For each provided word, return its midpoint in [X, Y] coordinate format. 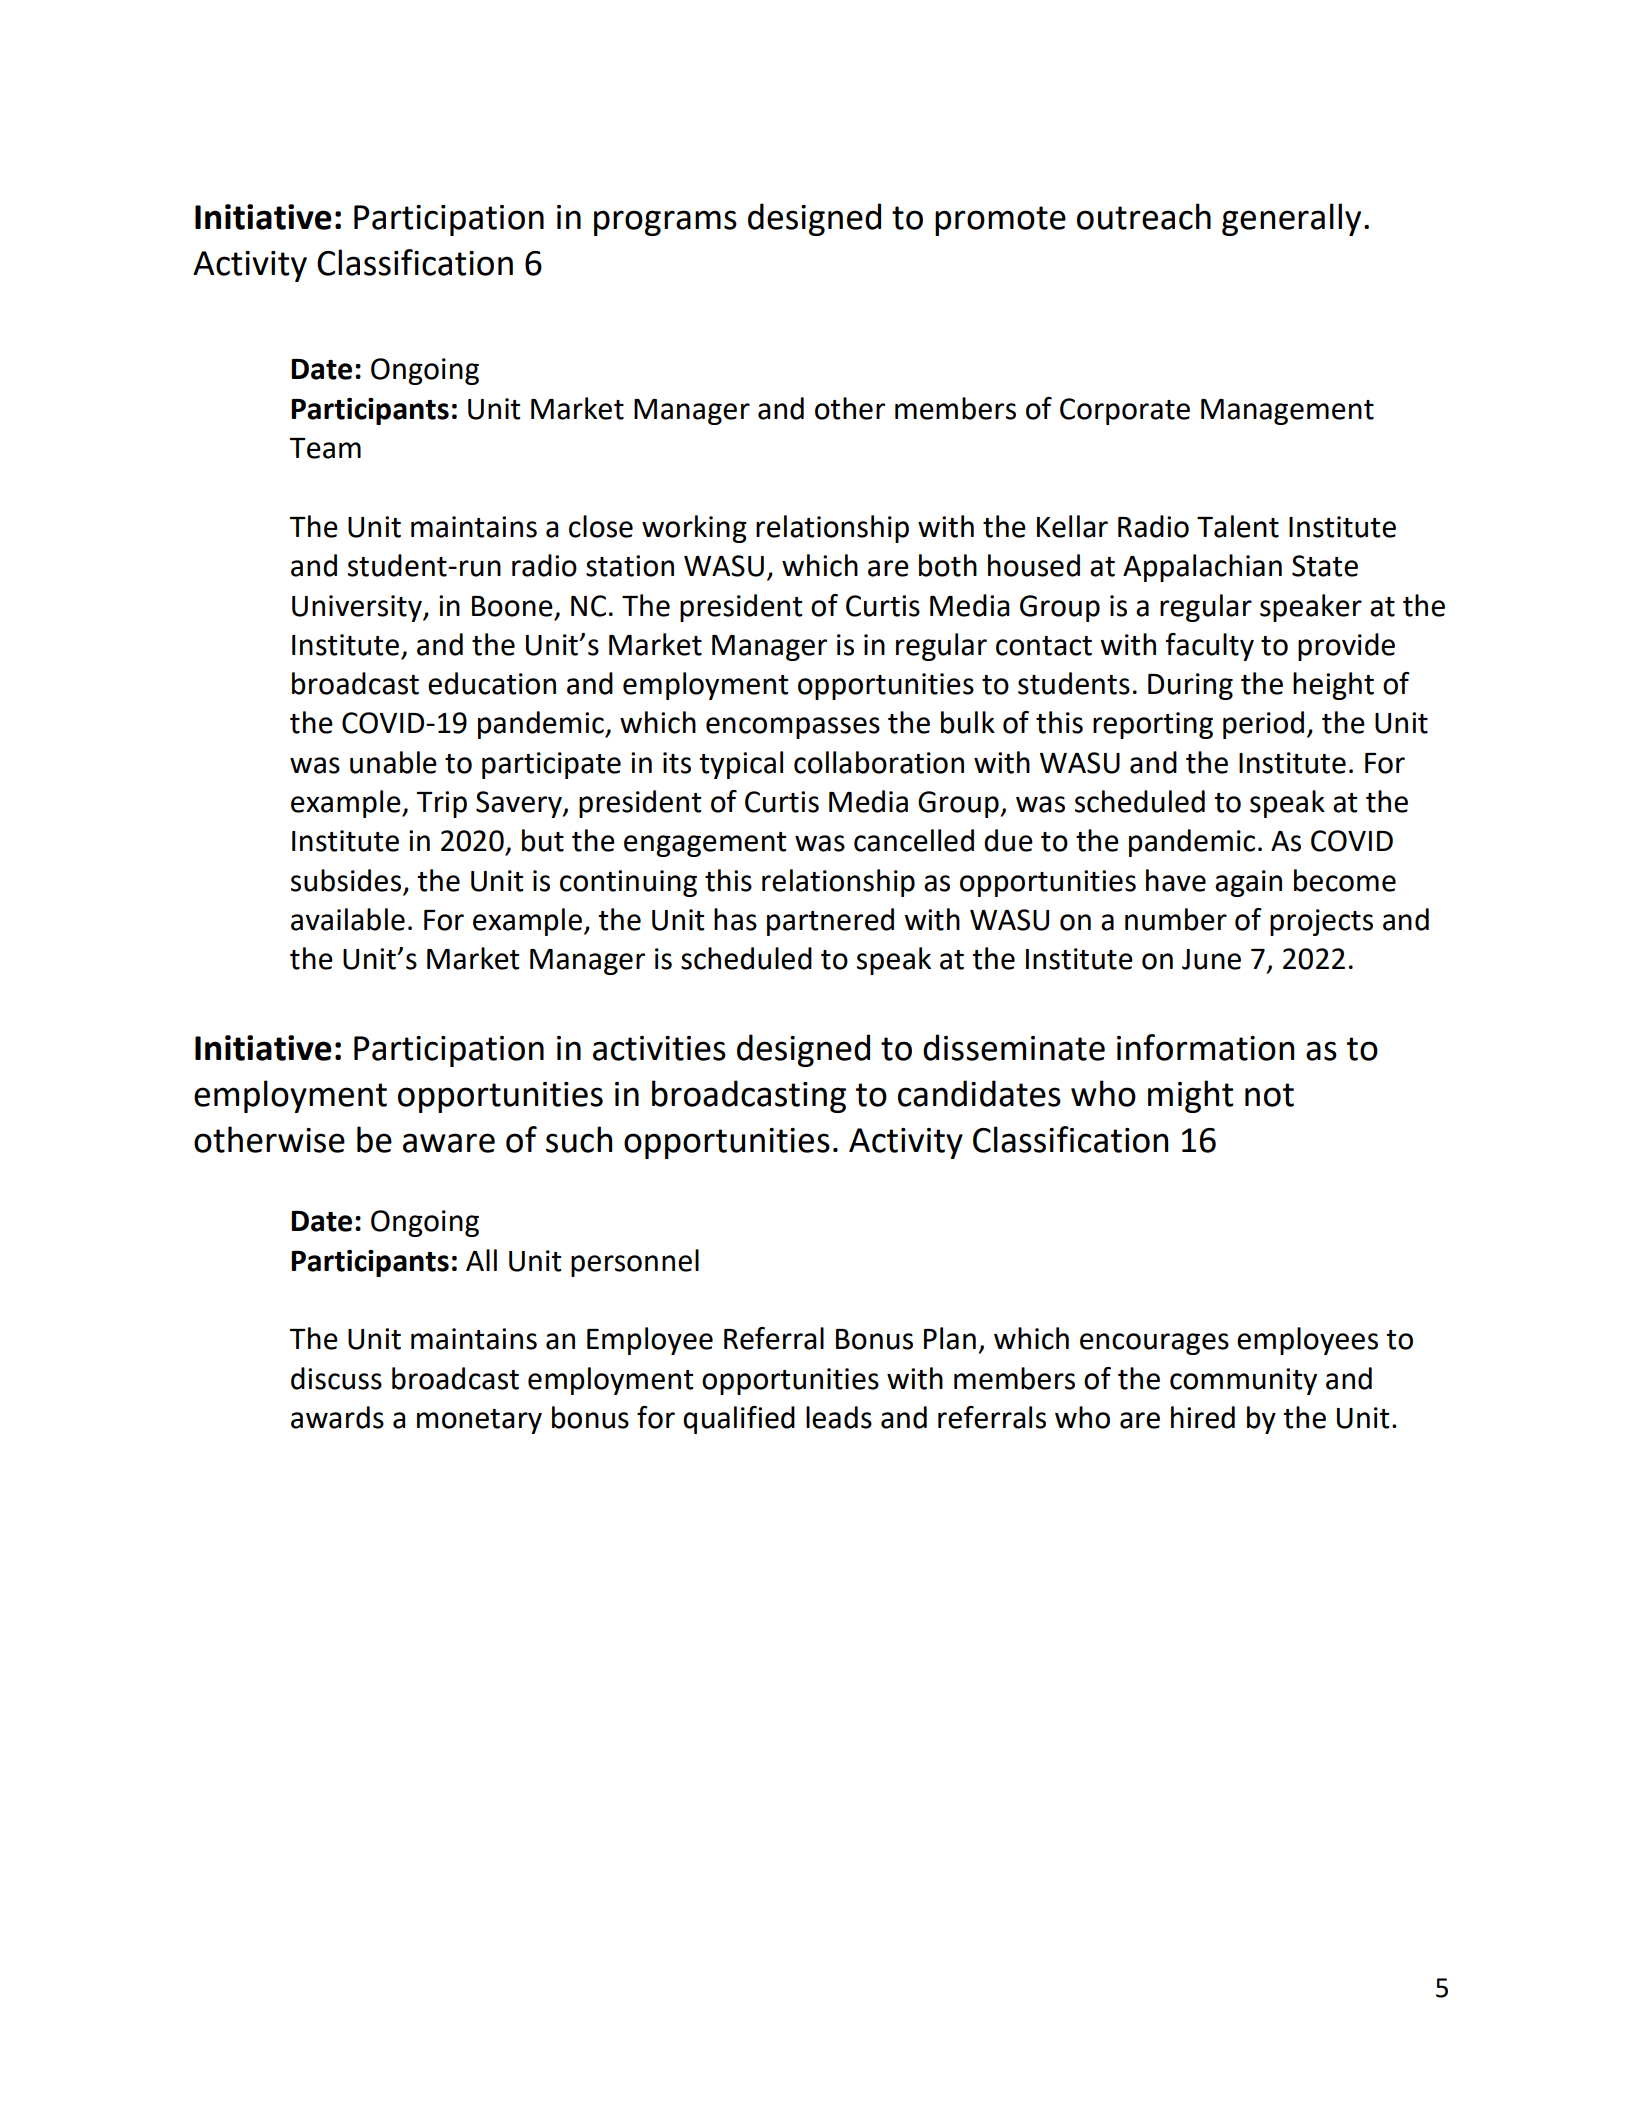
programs [665, 223]
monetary [479, 1421]
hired [1203, 1417]
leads [839, 1417]
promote [1000, 221]
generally [1291, 219]
